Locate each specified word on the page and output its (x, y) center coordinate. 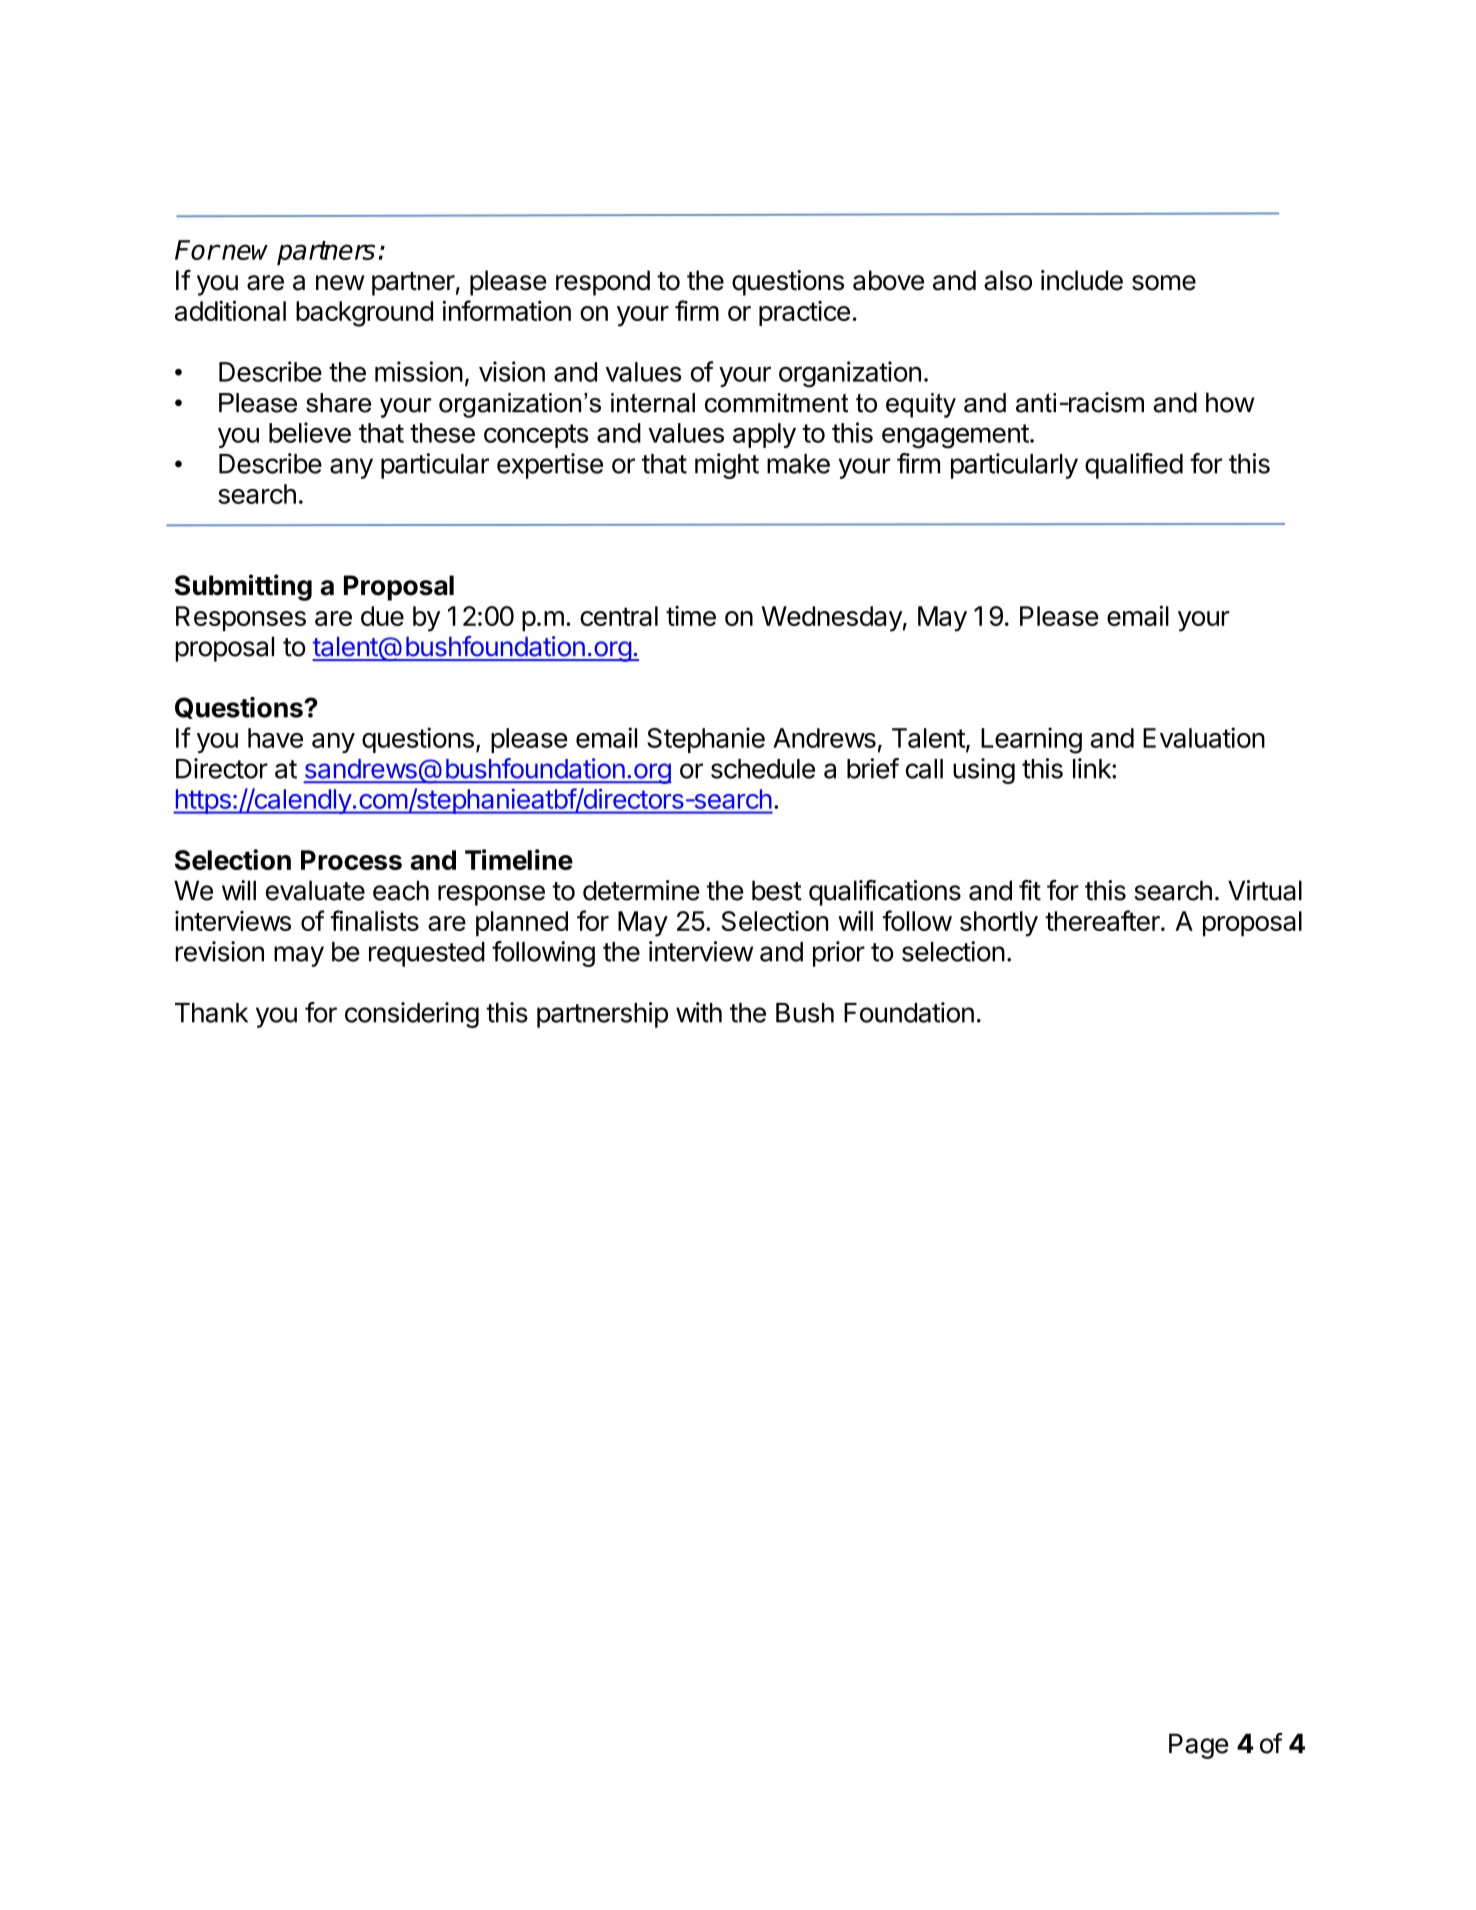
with (699, 1012)
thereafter (1103, 920)
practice (804, 313)
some (1164, 283)
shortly (999, 924)
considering (412, 1015)
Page (1199, 1746)
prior (839, 954)
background (364, 314)
